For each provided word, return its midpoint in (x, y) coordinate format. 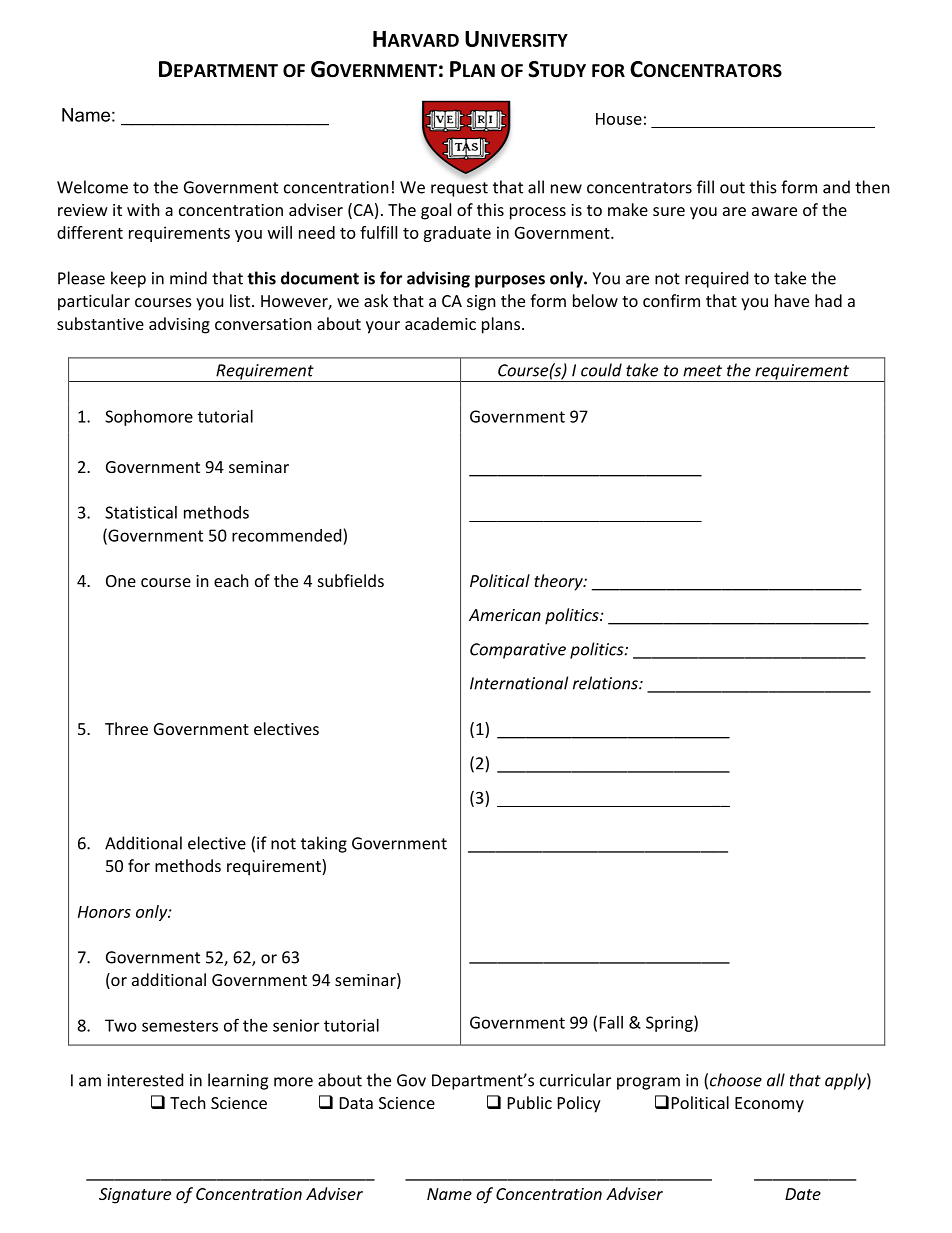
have (792, 300)
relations (606, 683)
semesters (180, 1026)
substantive (100, 323)
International (519, 683)
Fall (611, 1022)
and (836, 187)
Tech (188, 1102)
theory (559, 582)
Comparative (518, 651)
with (143, 209)
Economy (769, 1105)
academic (440, 323)
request (459, 189)
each (231, 580)
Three (126, 728)
